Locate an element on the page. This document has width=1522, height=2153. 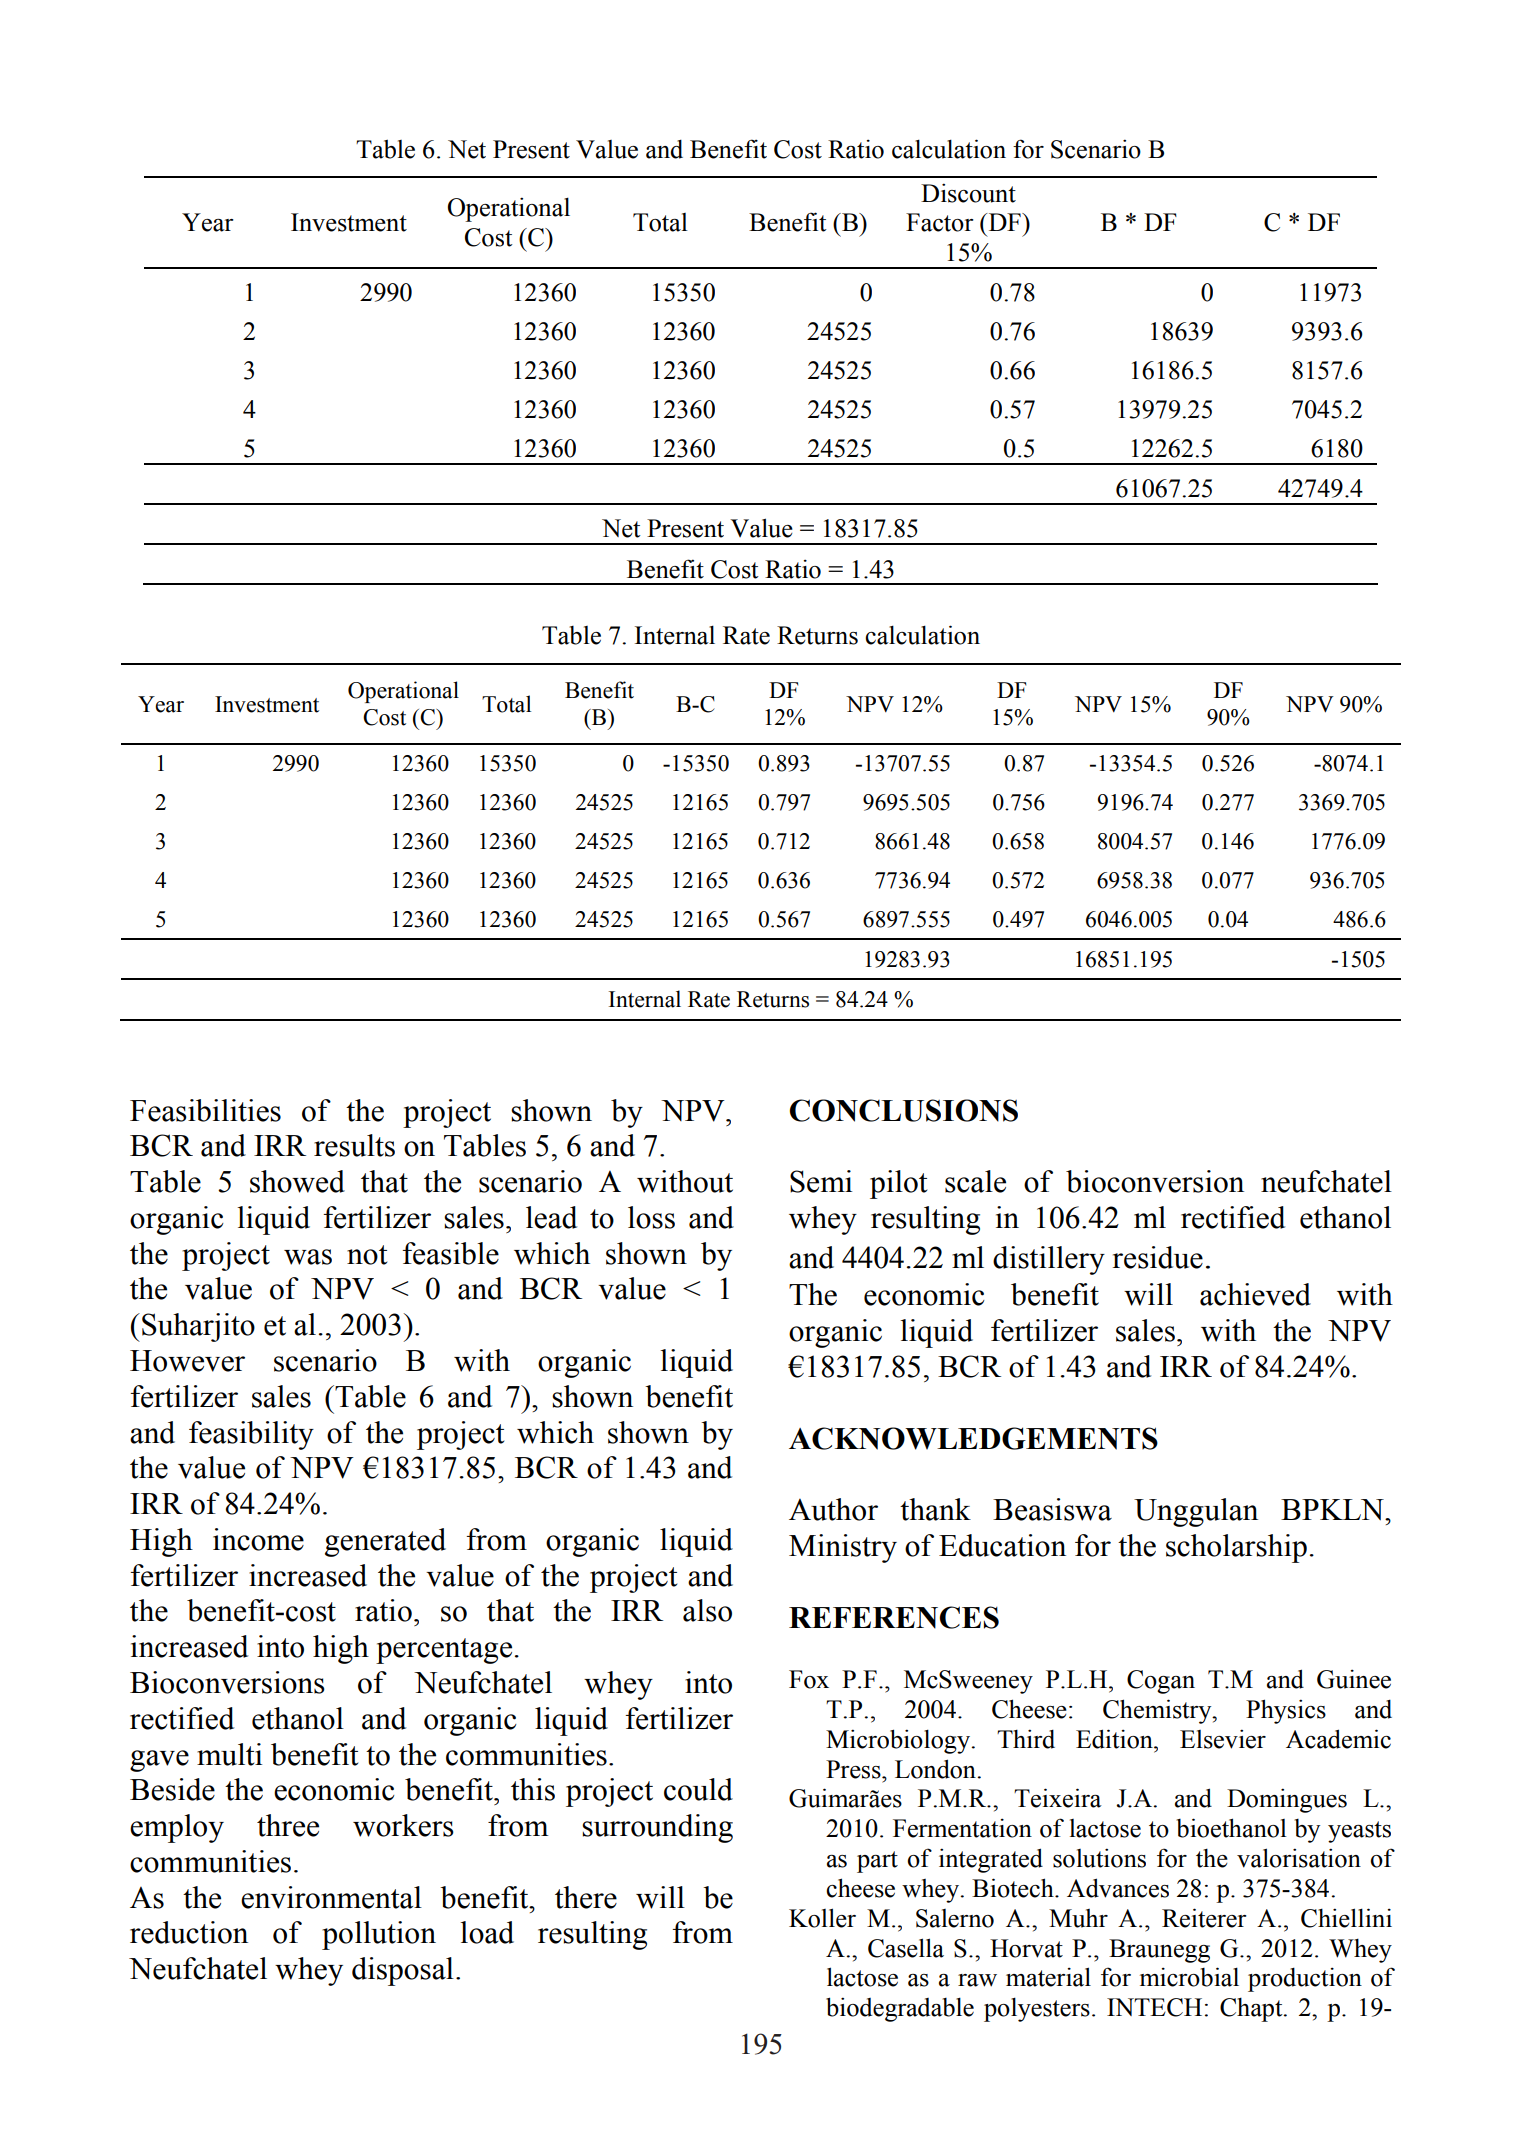
results is located at coordinates (354, 1145).
